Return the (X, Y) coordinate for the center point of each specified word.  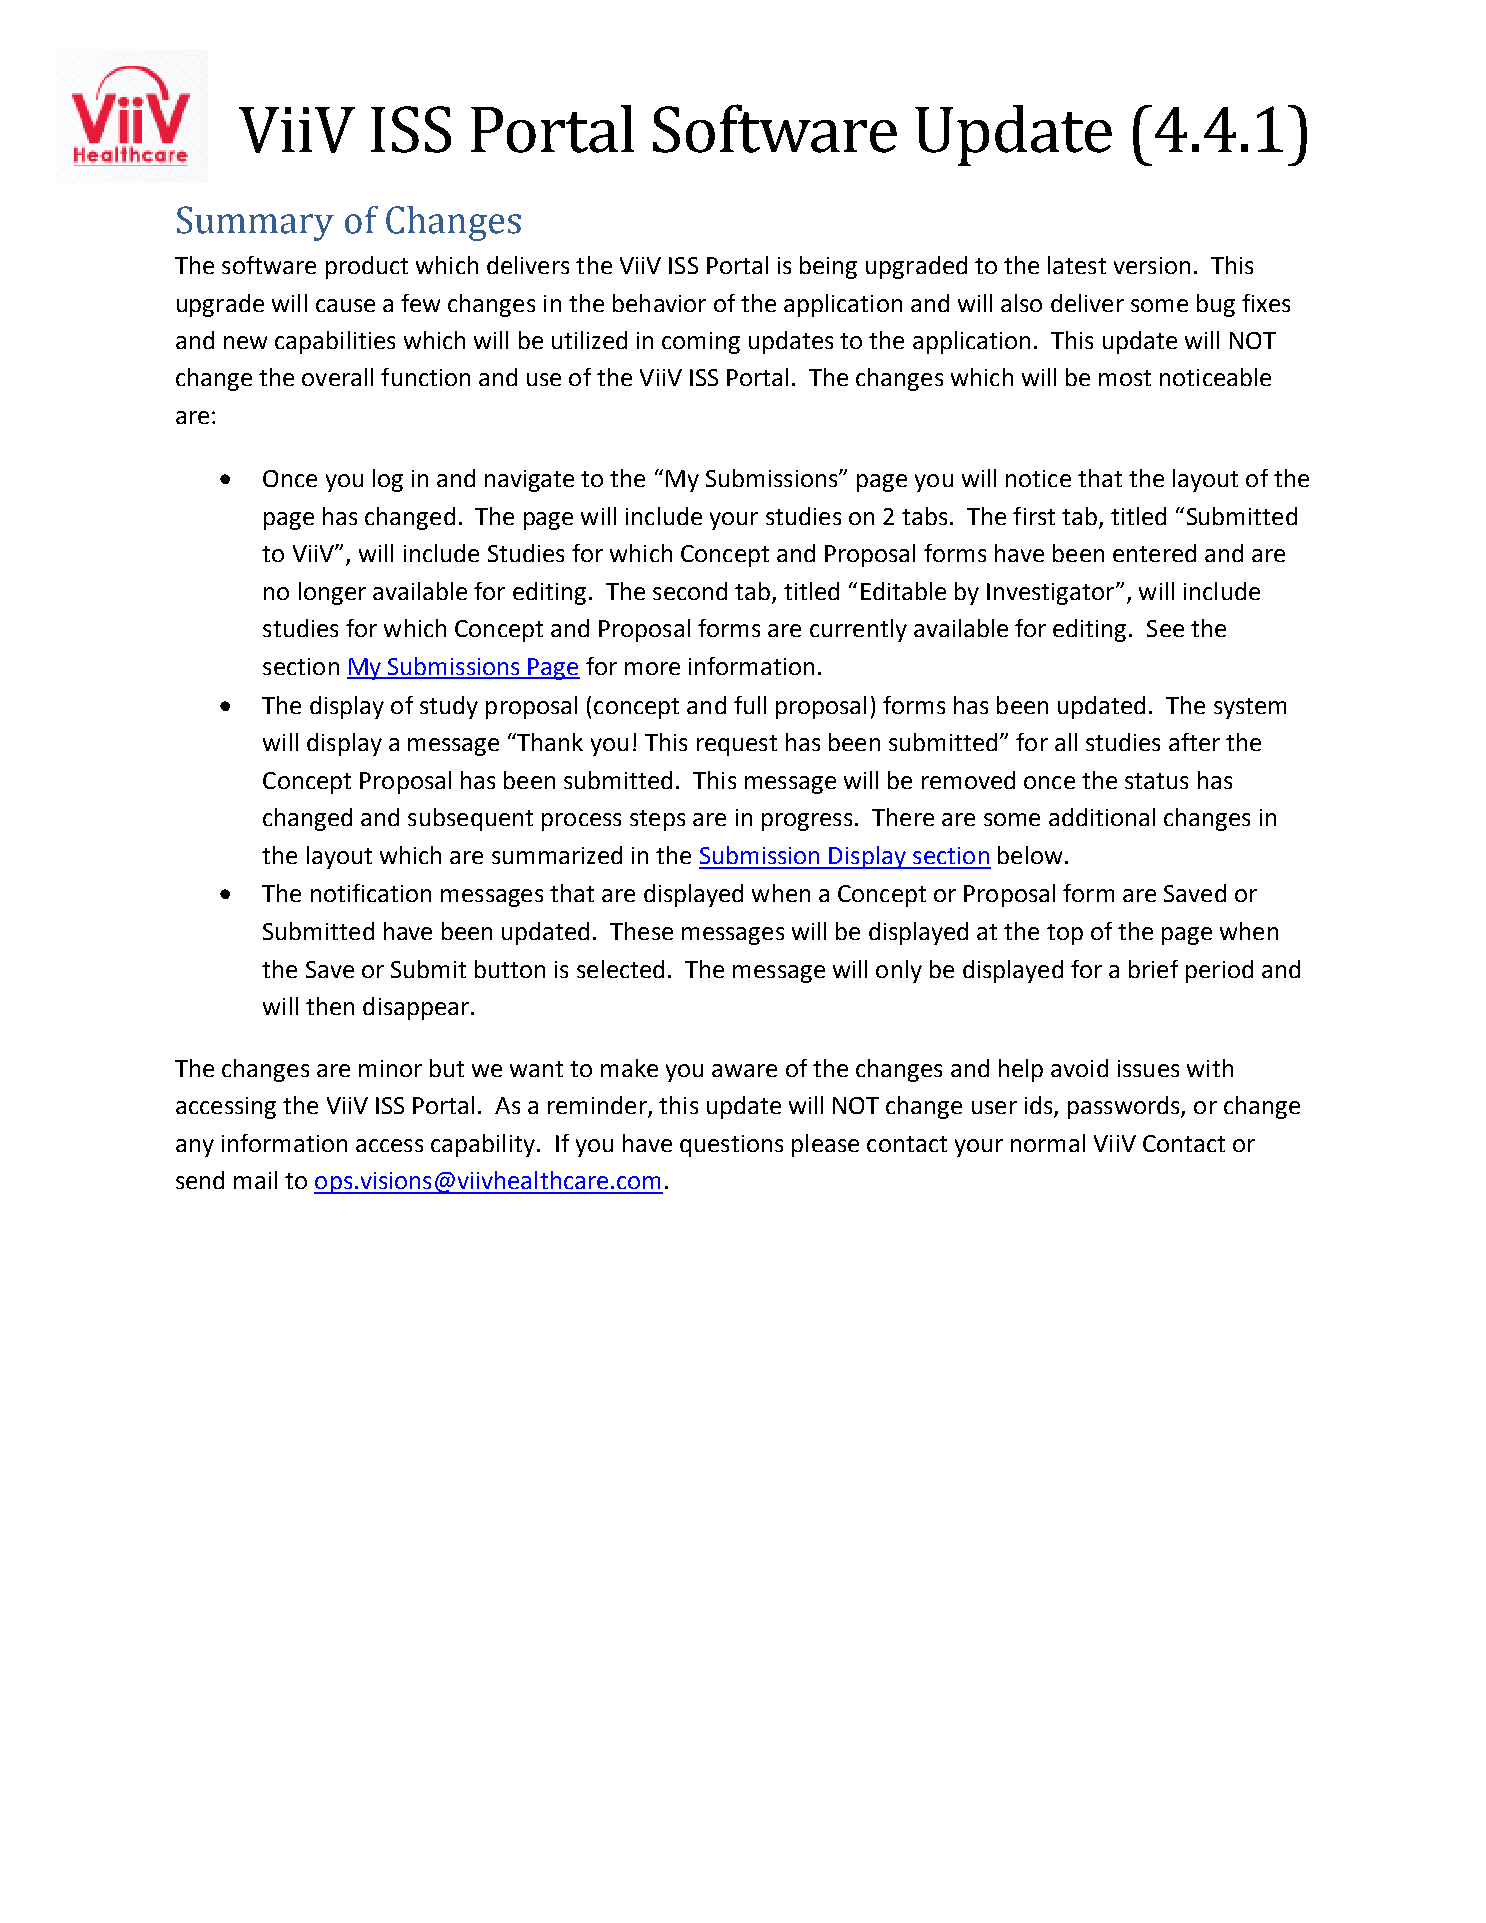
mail (255, 1180)
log (388, 480)
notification (371, 893)
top (1065, 934)
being (828, 267)
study (449, 707)
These (641, 931)
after (1194, 742)
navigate (529, 481)
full (750, 705)
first (1034, 516)
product (367, 267)
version (1152, 265)
